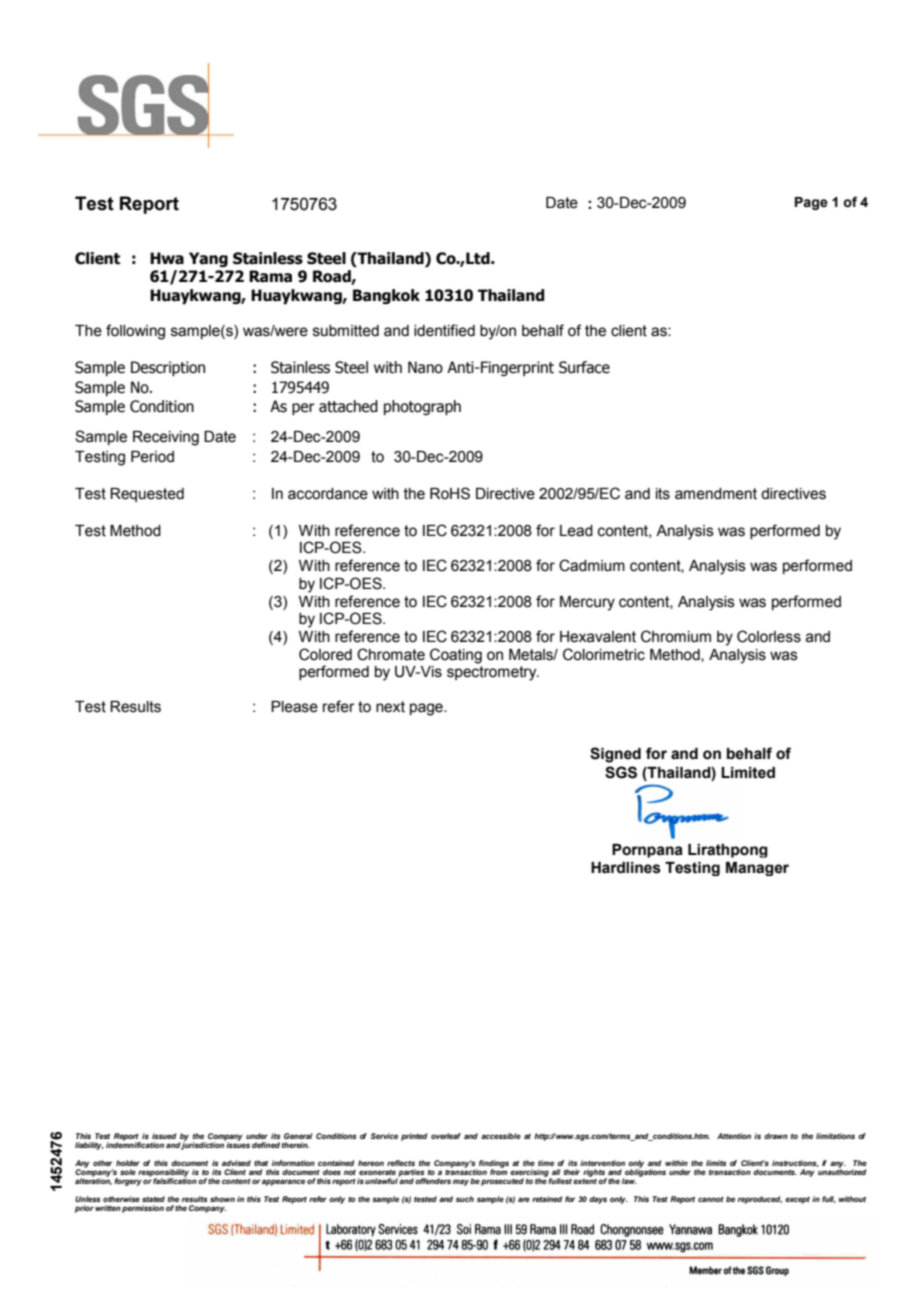 The height and width of the image is (1308, 924). Describe the element at coordinates (461, 1182) in the image. I see `may` at that location.
